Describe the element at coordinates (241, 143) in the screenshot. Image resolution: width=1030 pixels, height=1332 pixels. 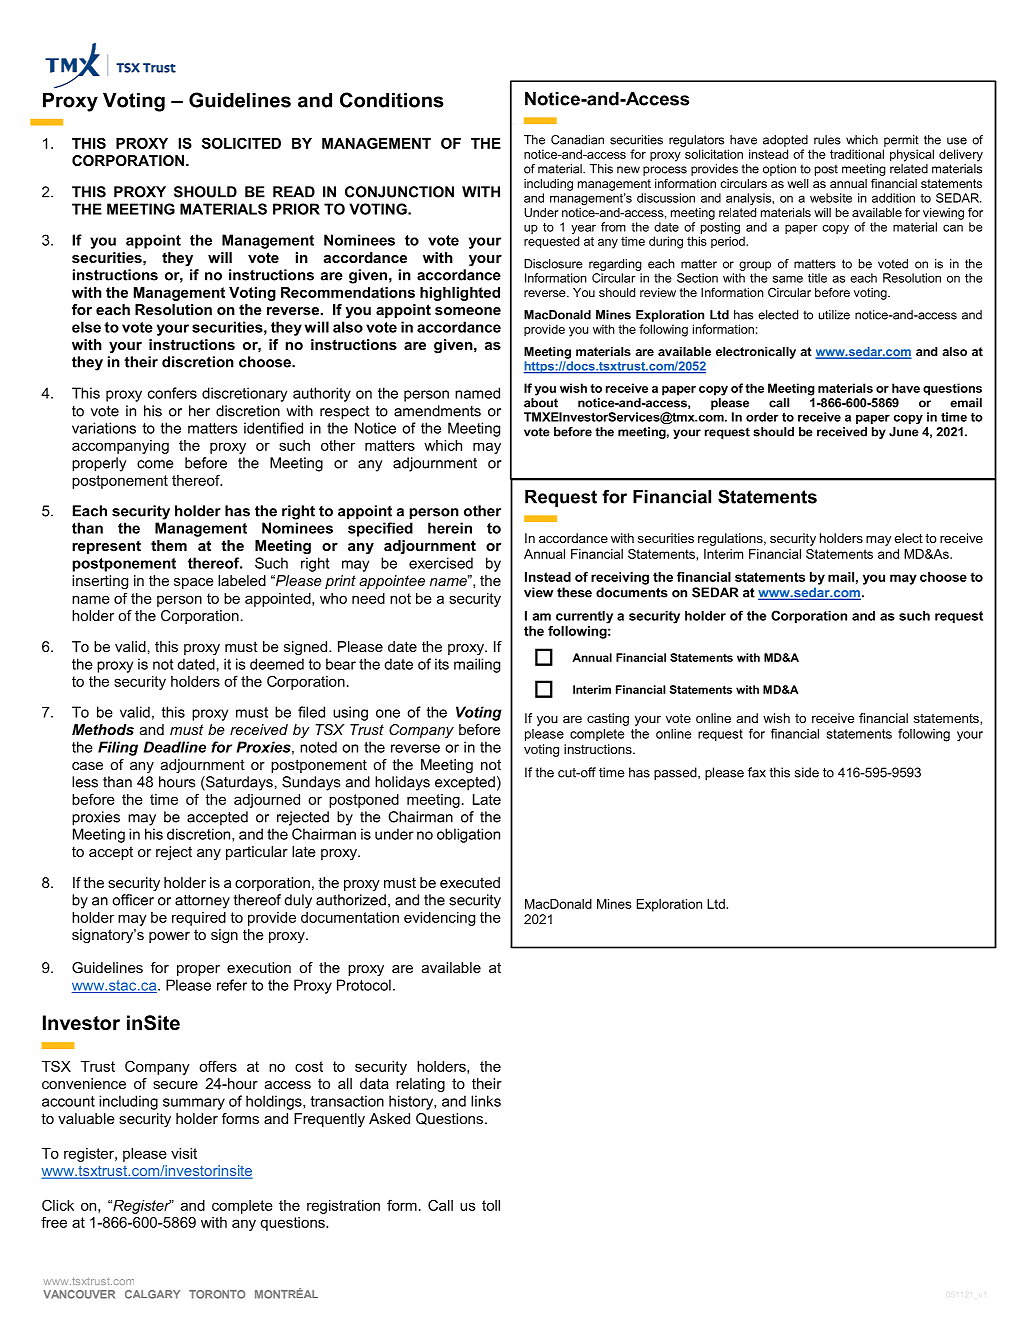
I see `SOLICITED` at that location.
